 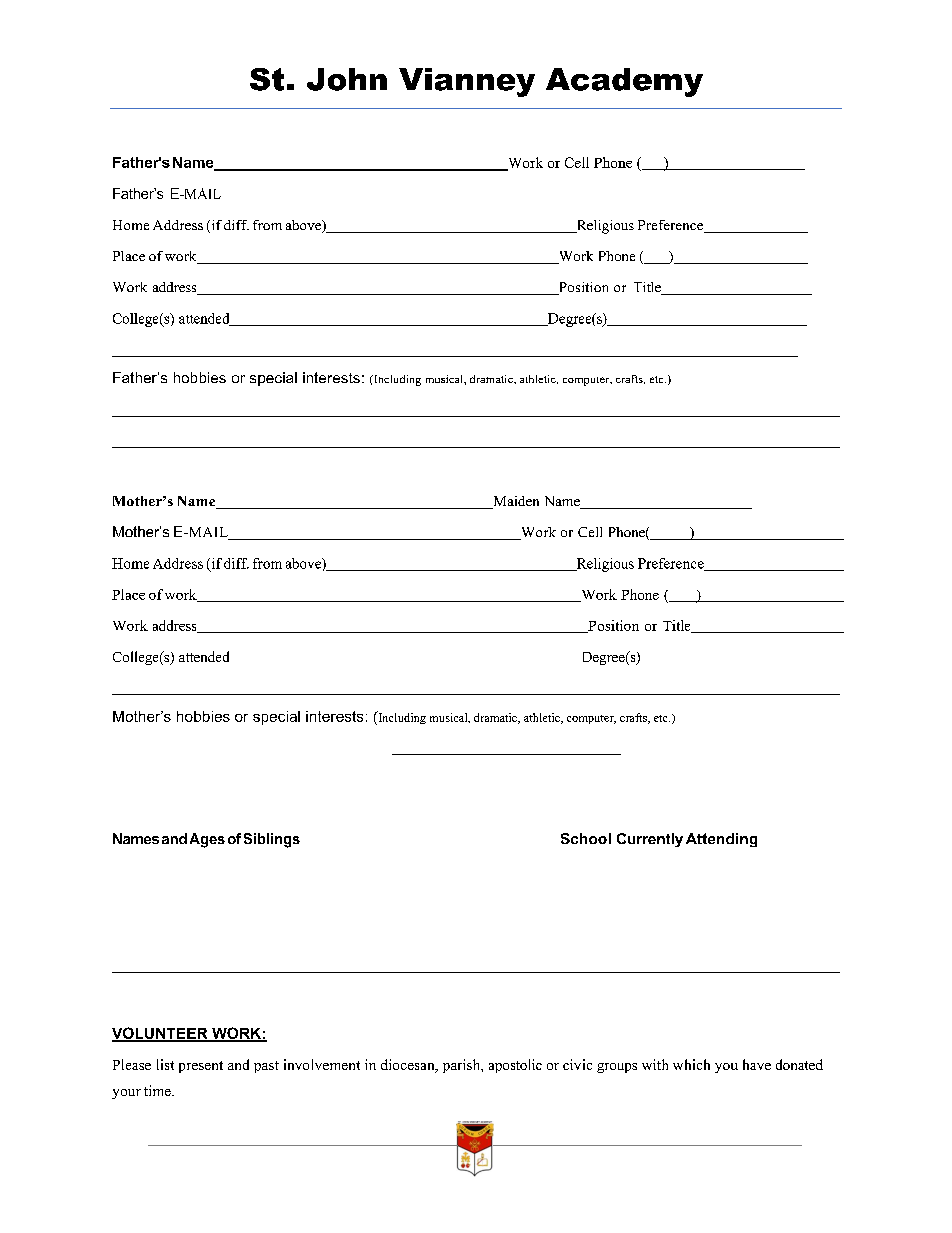 I want to click on John, so click(x=347, y=79).
